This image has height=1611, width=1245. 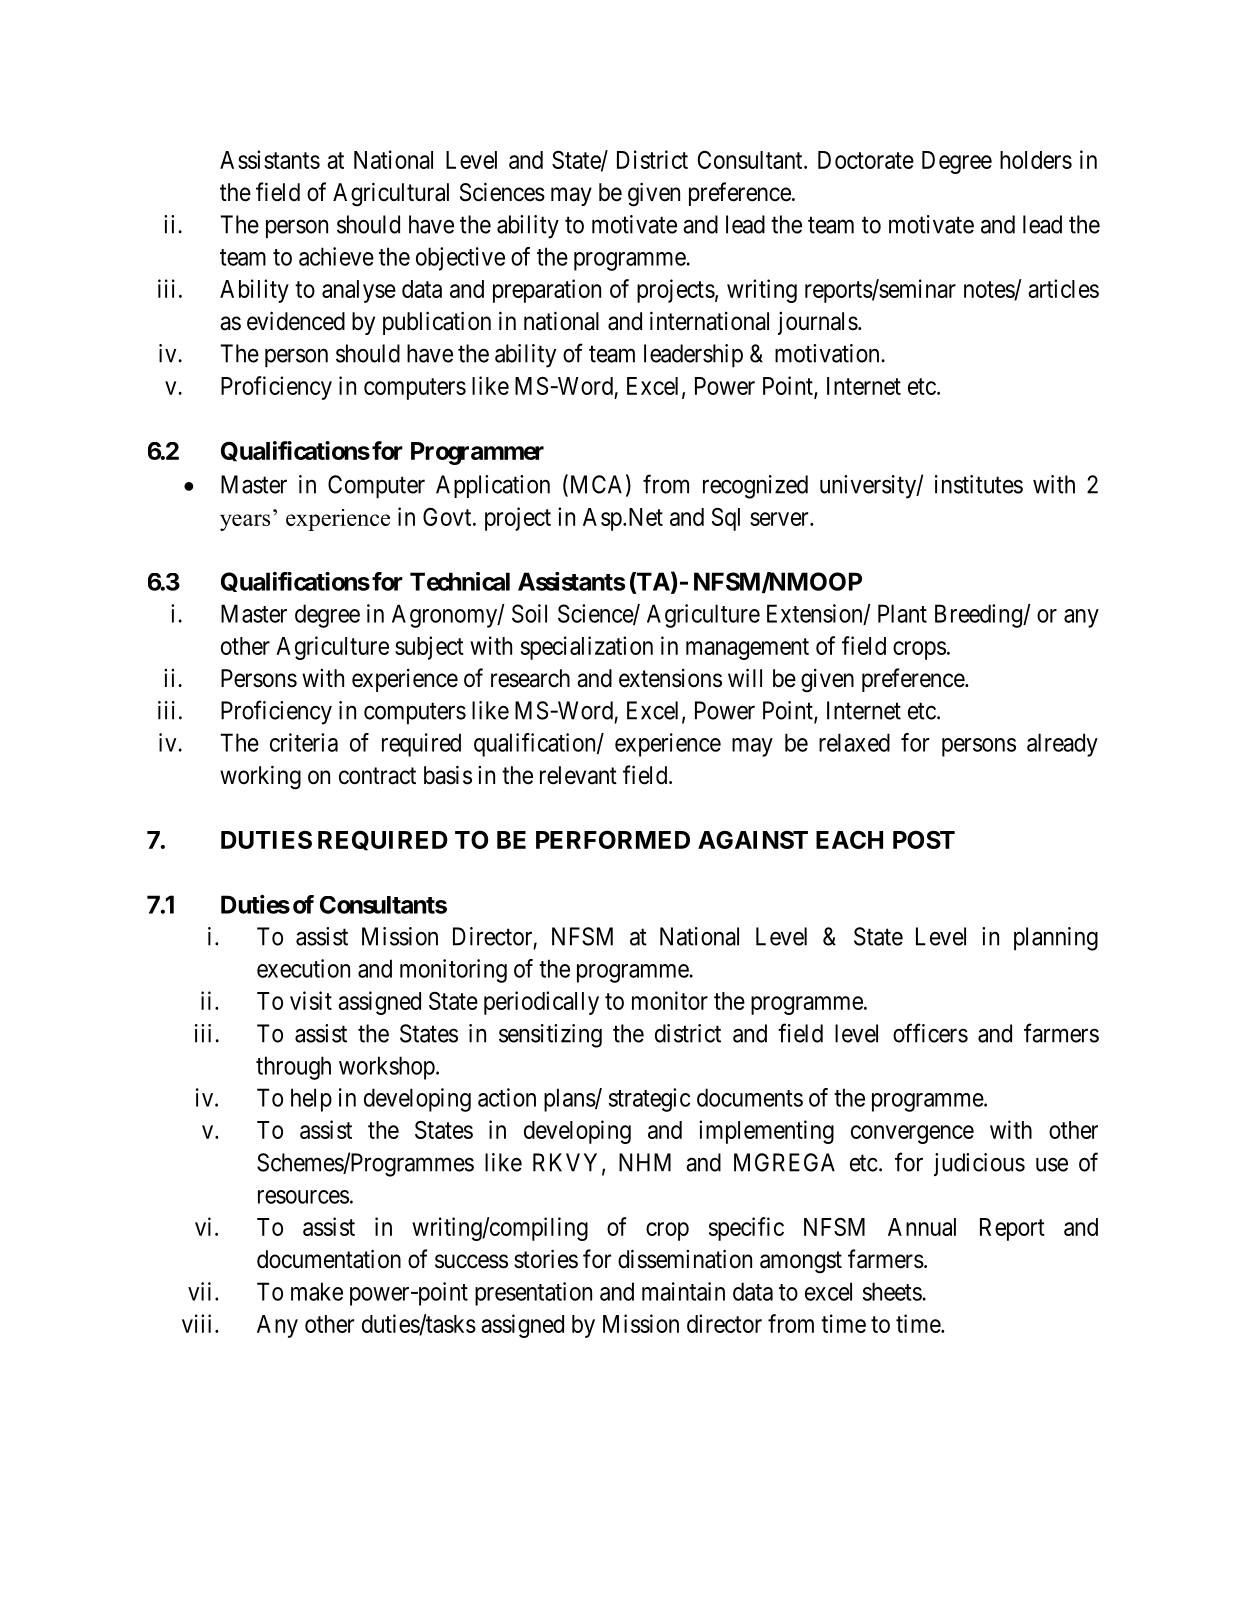 What do you see at coordinates (391, 194) in the image?
I see `Agricultural` at bounding box center [391, 194].
